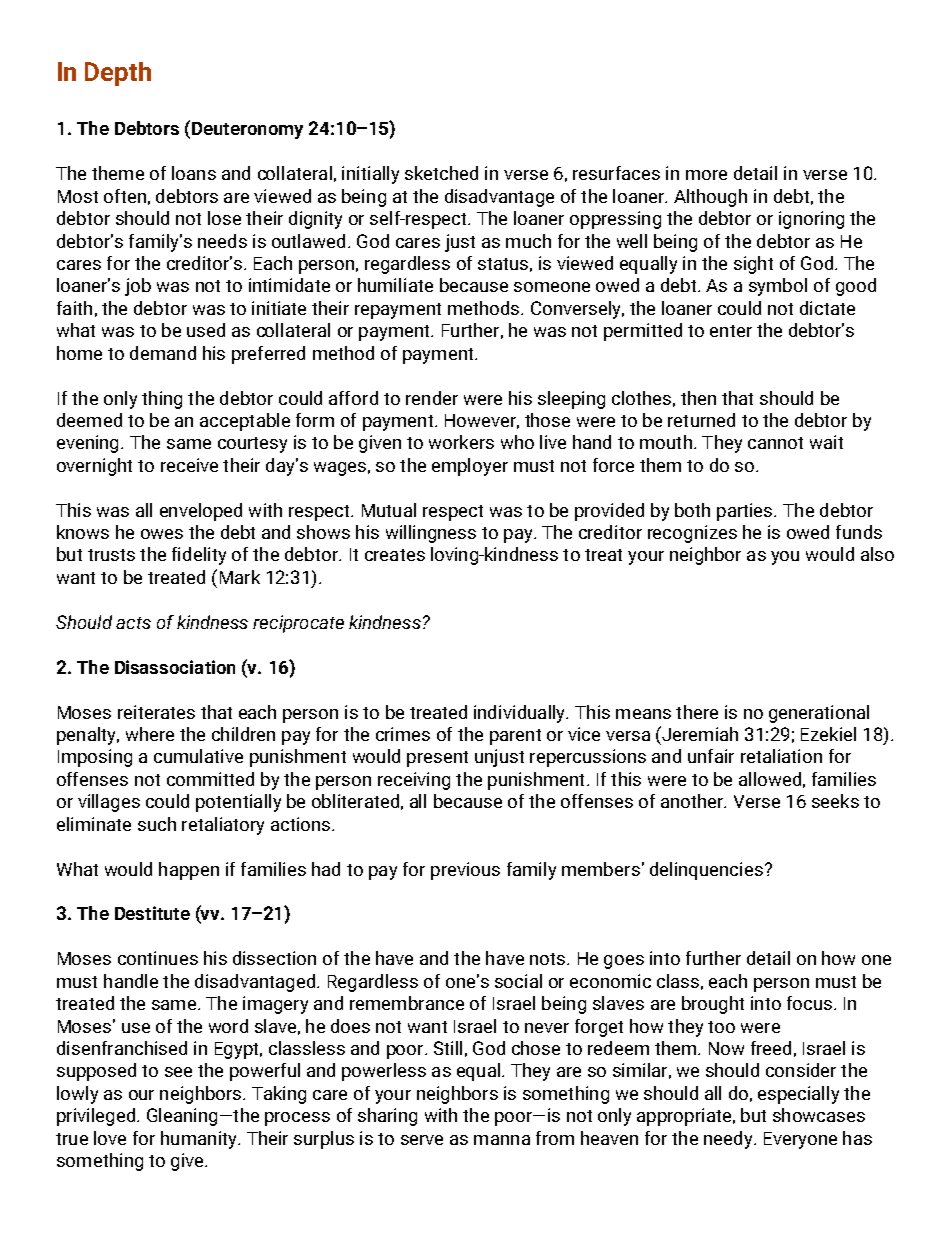  What do you see at coordinates (877, 554) in the screenshot?
I see `also` at bounding box center [877, 554].
